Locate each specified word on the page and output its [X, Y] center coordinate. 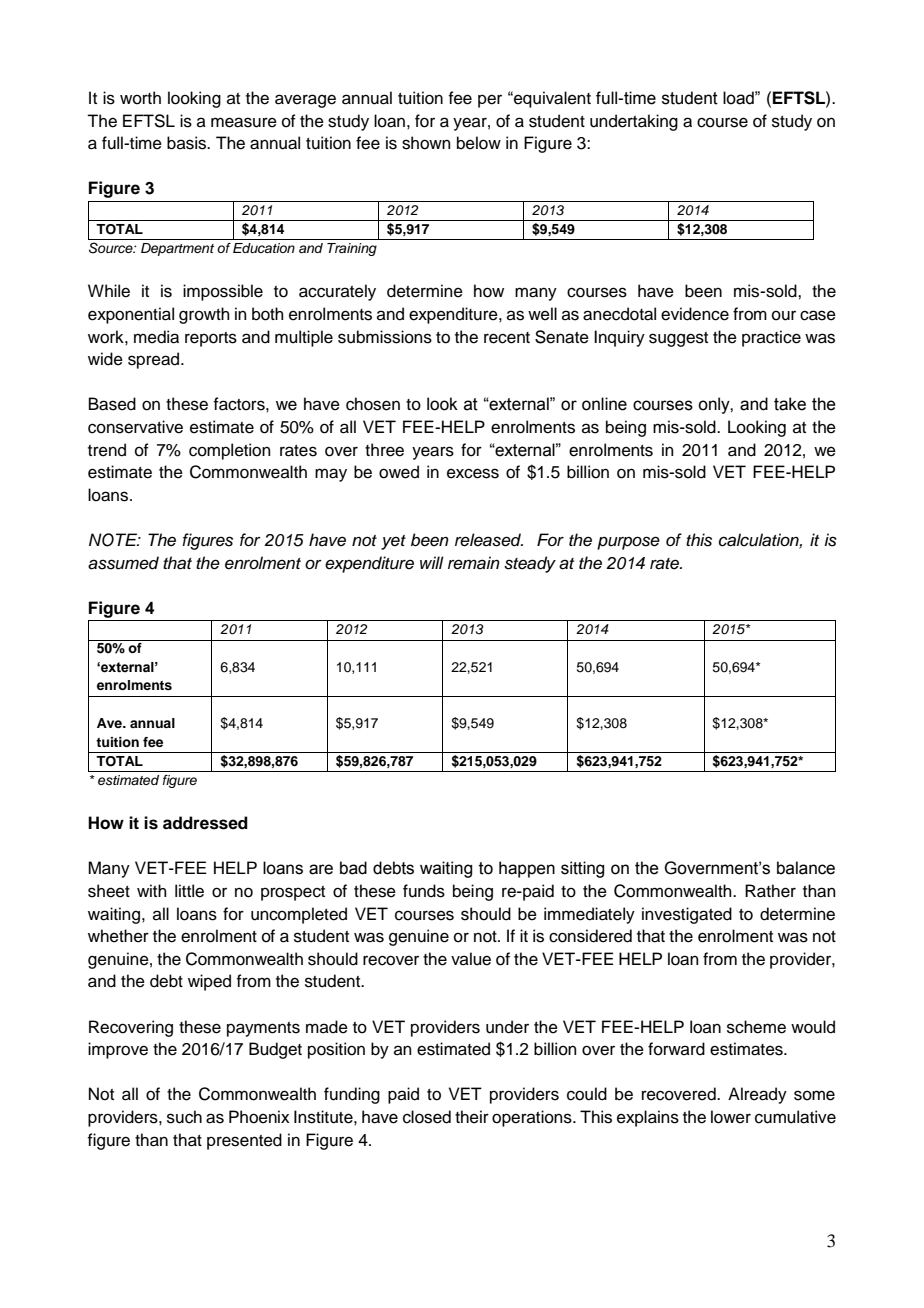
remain [474, 563]
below [479, 143]
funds [424, 891]
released [489, 540]
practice [771, 338]
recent [507, 338]
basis [188, 143]
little [189, 891]
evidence [695, 314]
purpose [628, 543]
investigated [687, 915]
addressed [205, 823]
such [184, 1117]
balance [806, 868]
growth [204, 315]
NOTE [114, 540]
